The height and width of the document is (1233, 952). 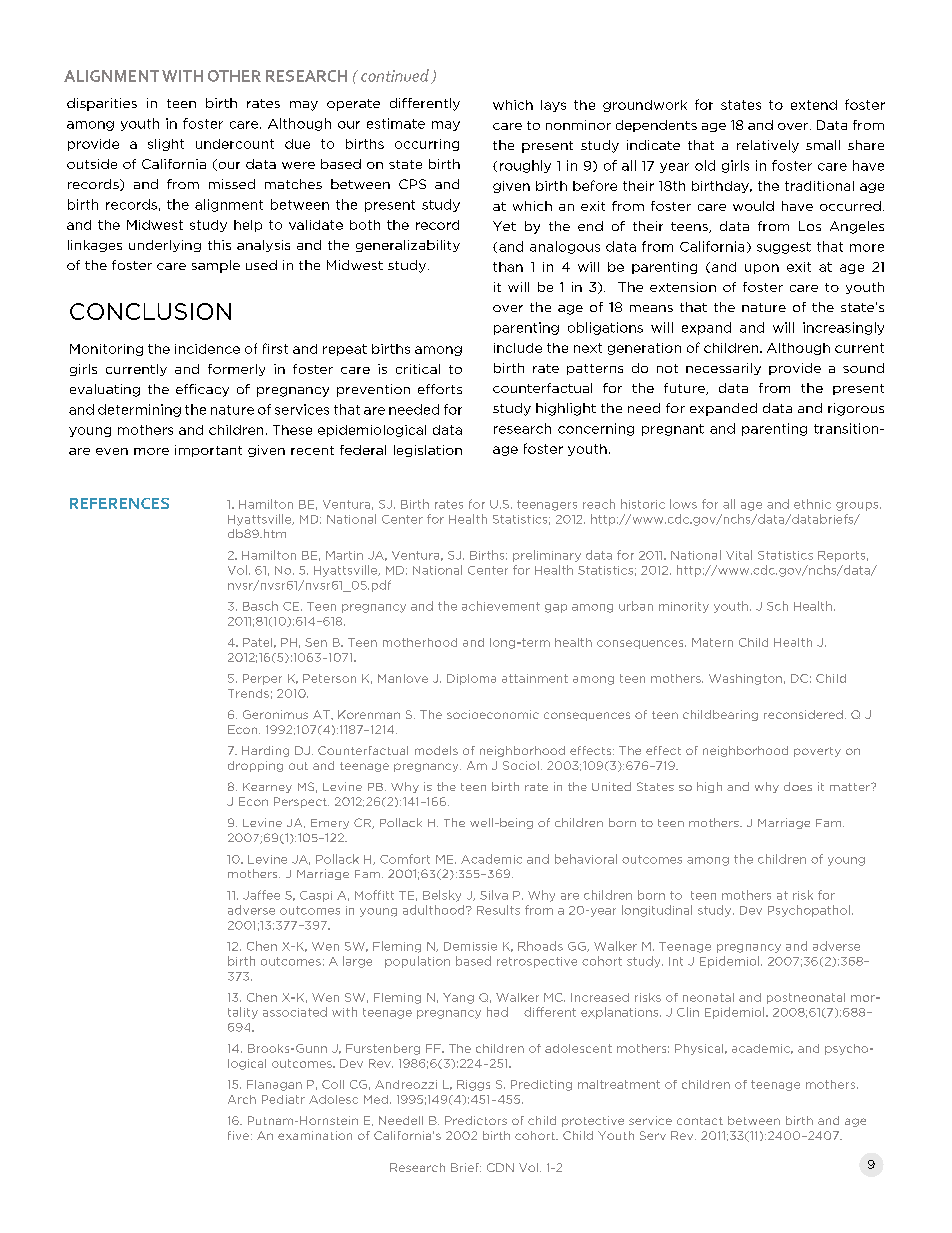 What do you see at coordinates (238, 1135) in the document?
I see `five` at bounding box center [238, 1135].
